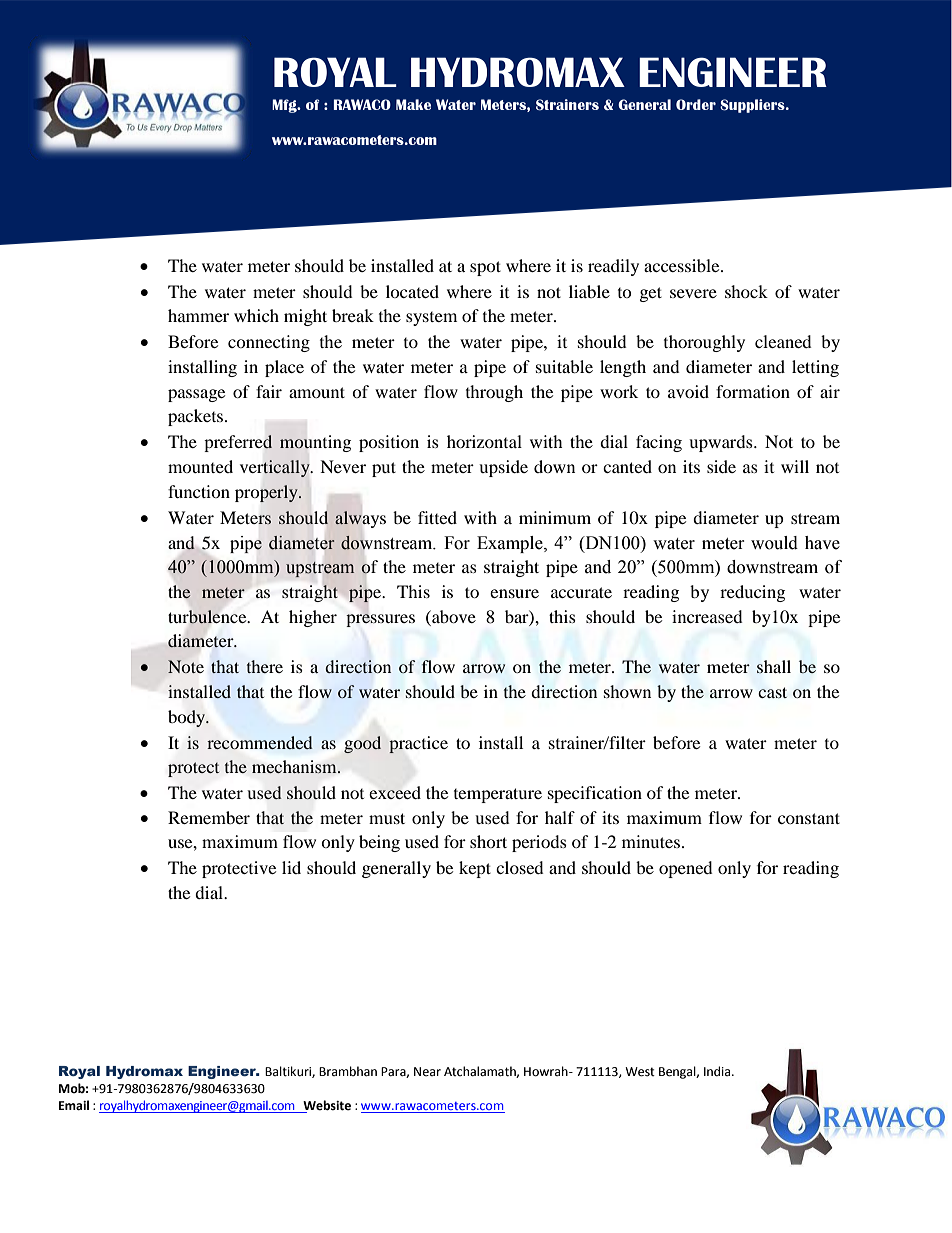 The height and width of the screenshot is (1233, 952). Describe the element at coordinates (485, 268) in the screenshot. I see `spot` at that location.
